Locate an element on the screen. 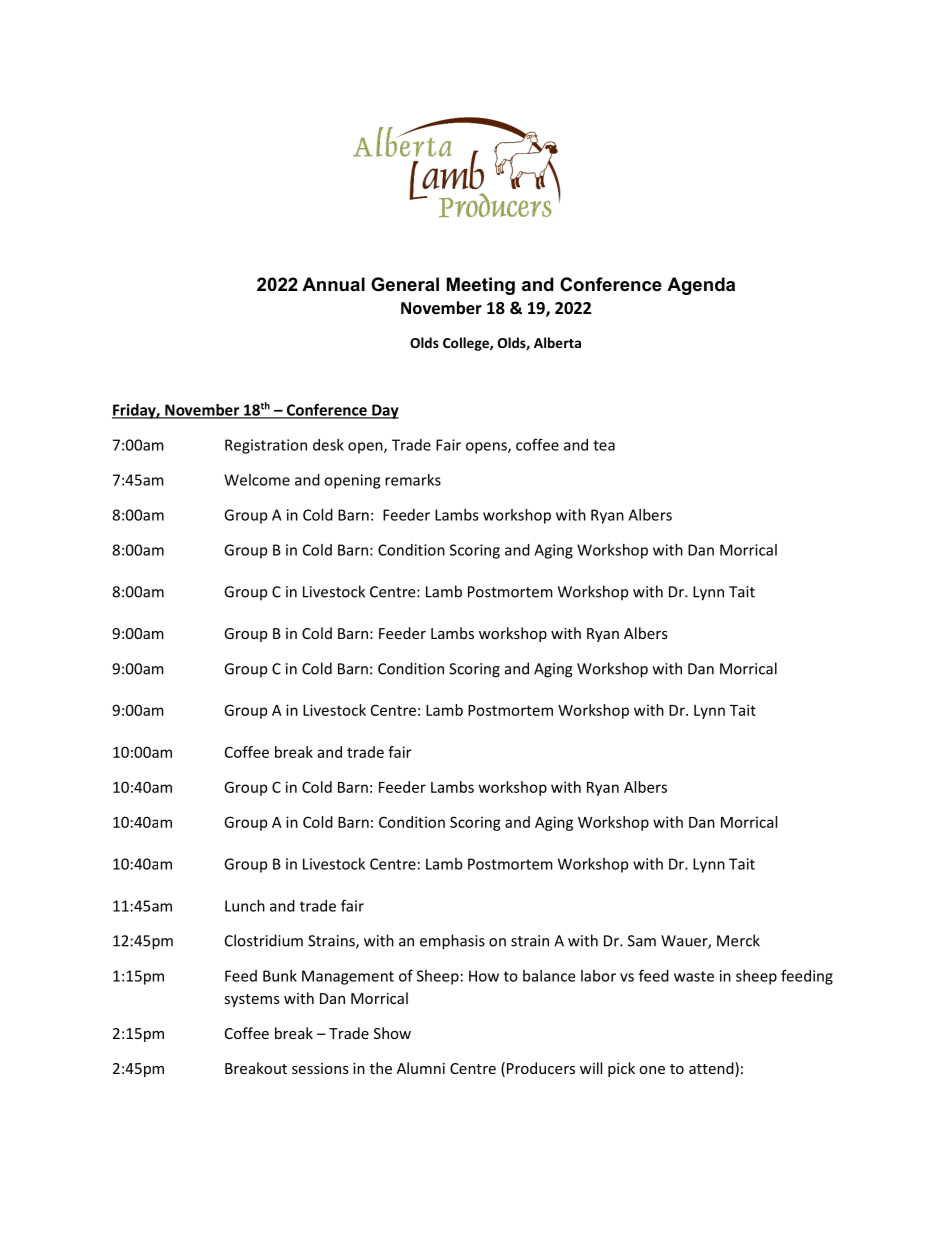 The image size is (952, 1233). one is located at coordinates (652, 1070).
